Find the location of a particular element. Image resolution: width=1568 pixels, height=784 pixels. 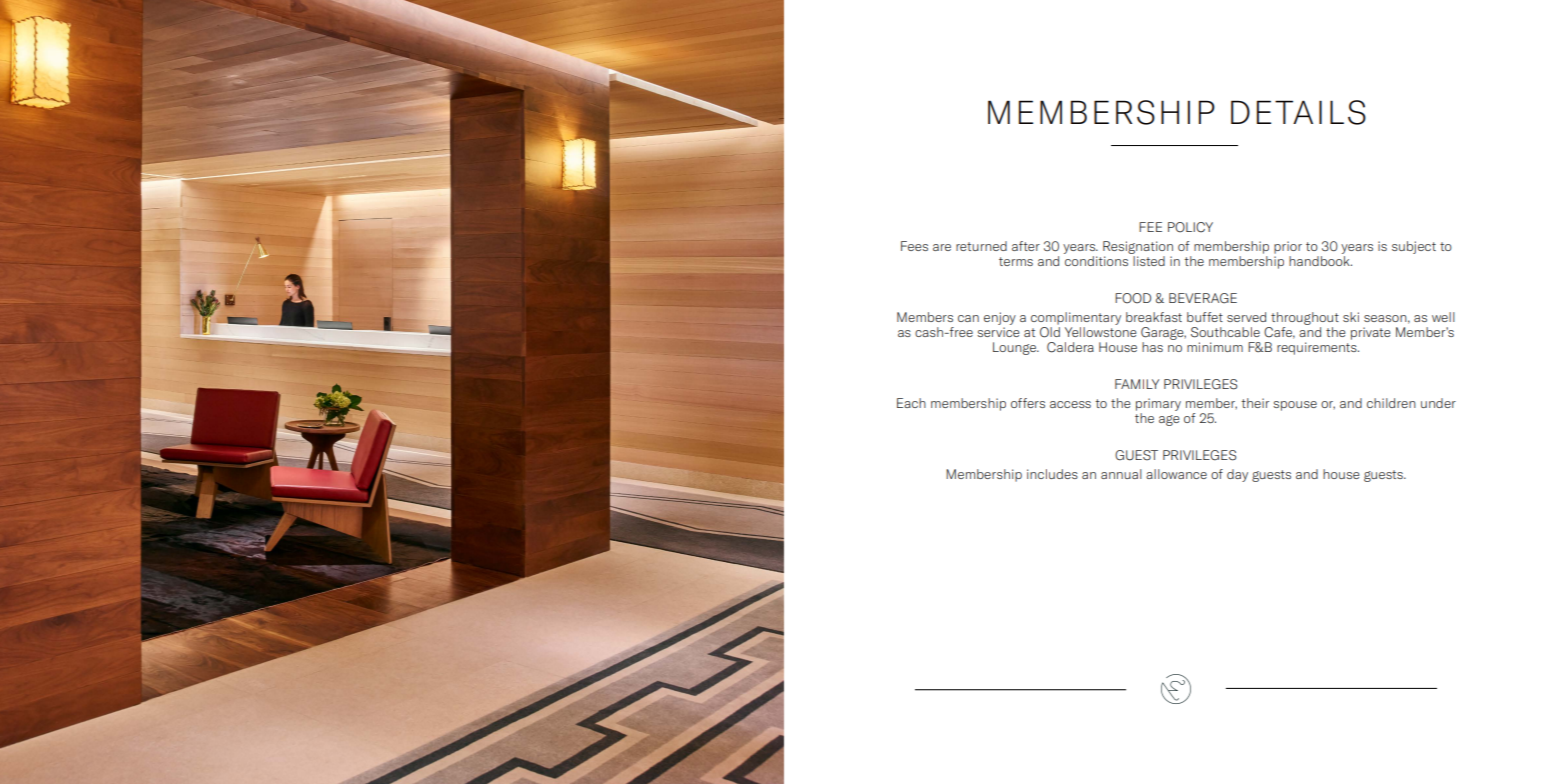

subject is located at coordinates (1414, 247).
